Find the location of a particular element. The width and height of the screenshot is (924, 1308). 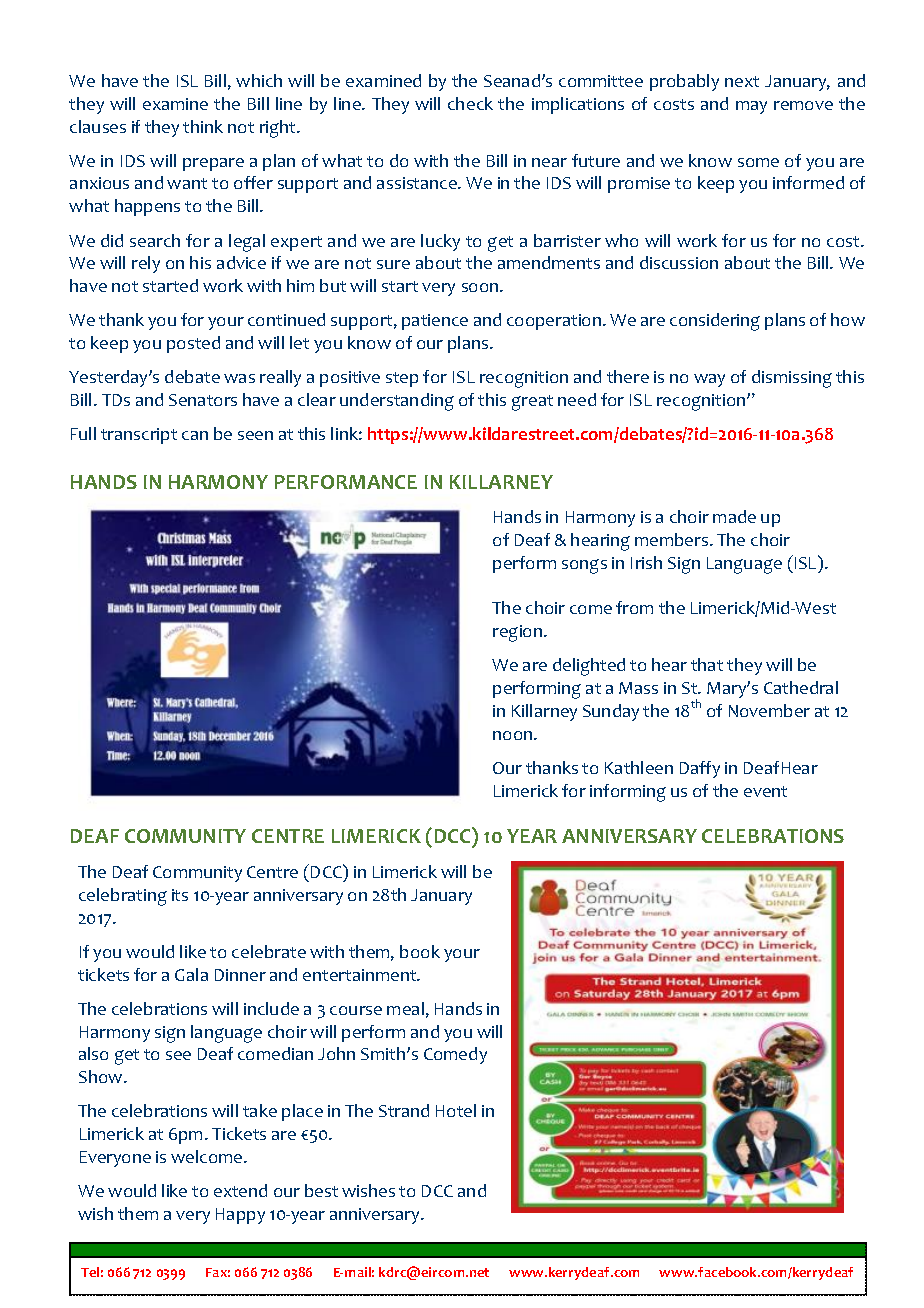

region is located at coordinates (519, 633).
